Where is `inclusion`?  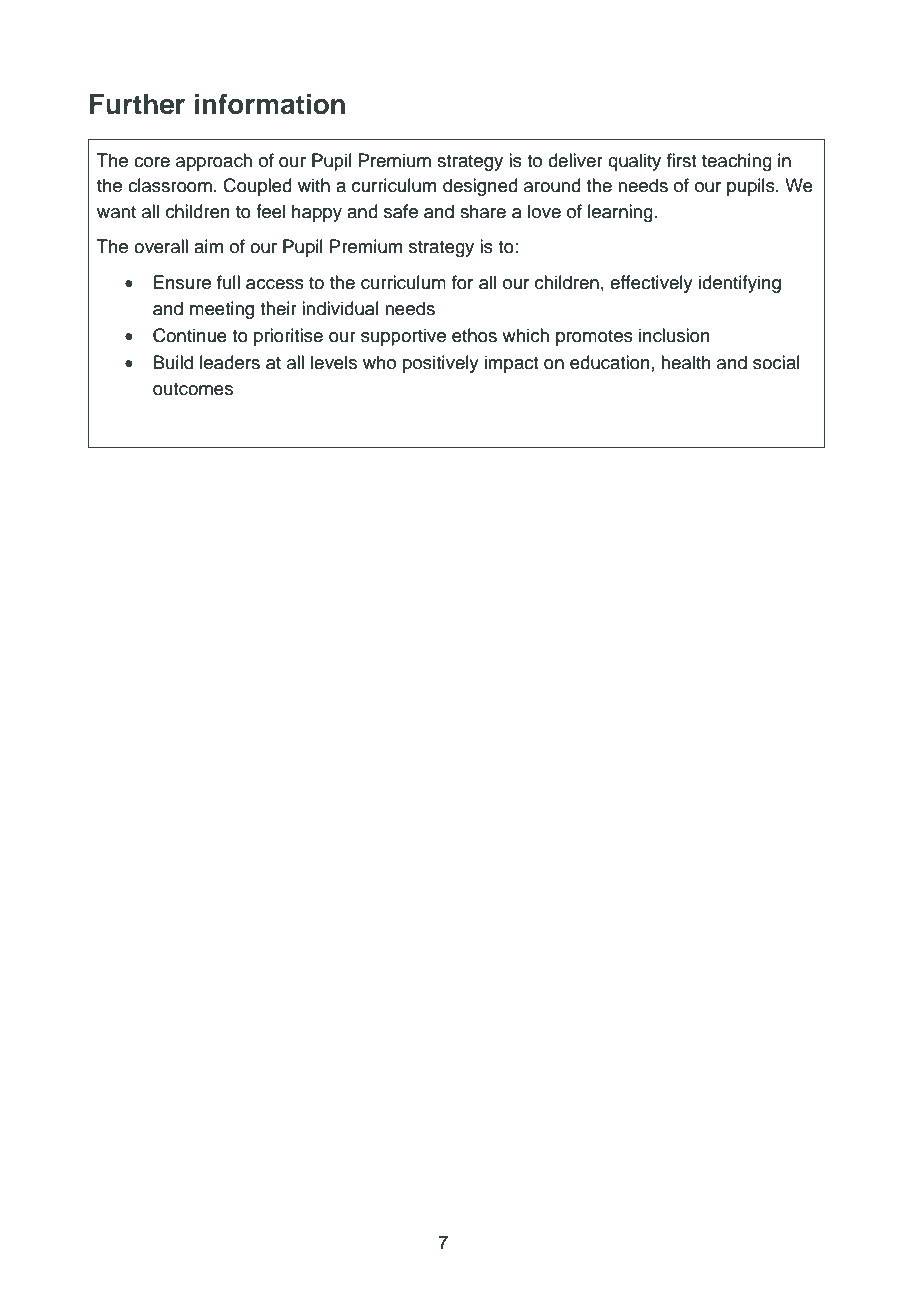
inclusion is located at coordinates (674, 335).
